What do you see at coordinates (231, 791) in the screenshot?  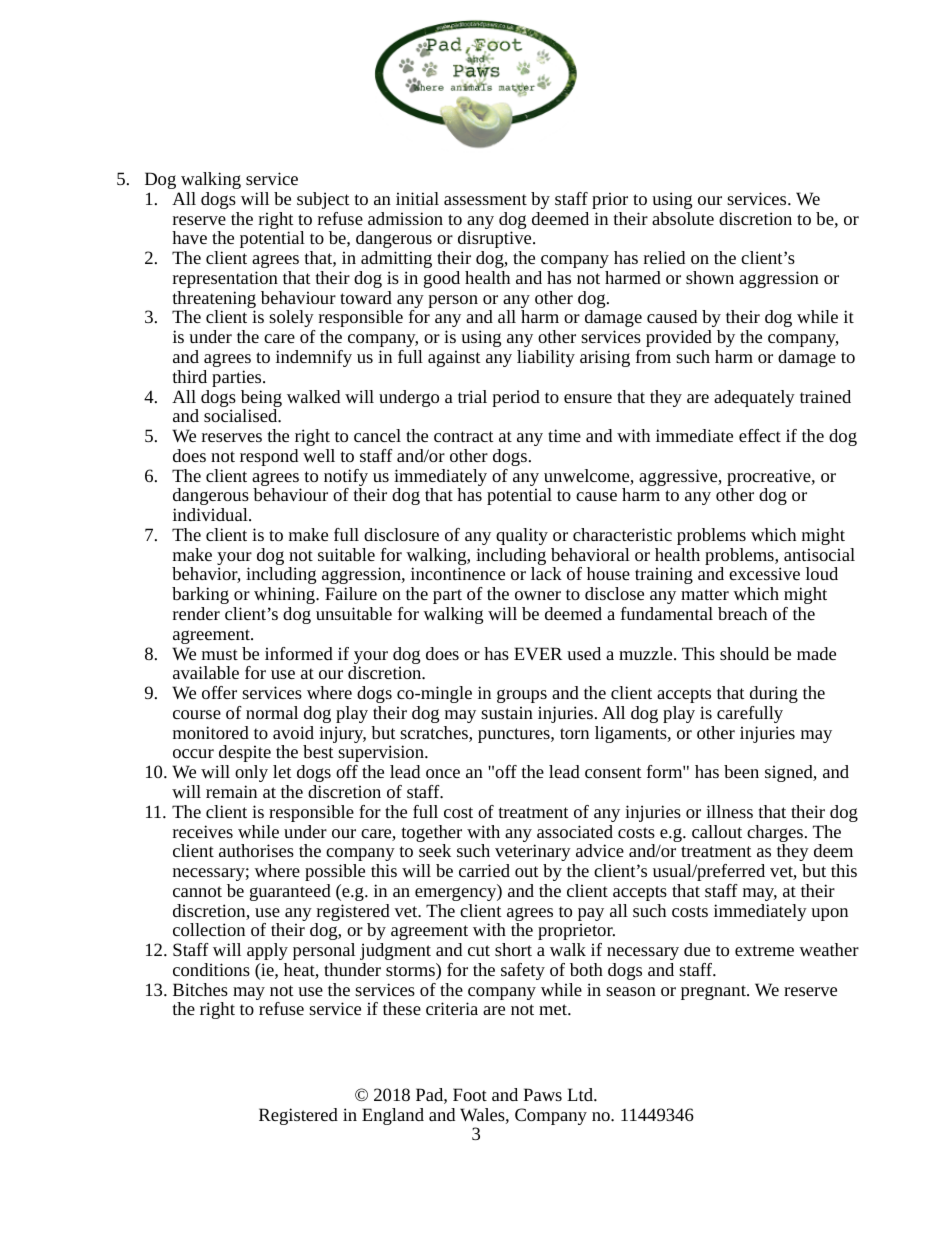 I see `remain` at bounding box center [231, 791].
